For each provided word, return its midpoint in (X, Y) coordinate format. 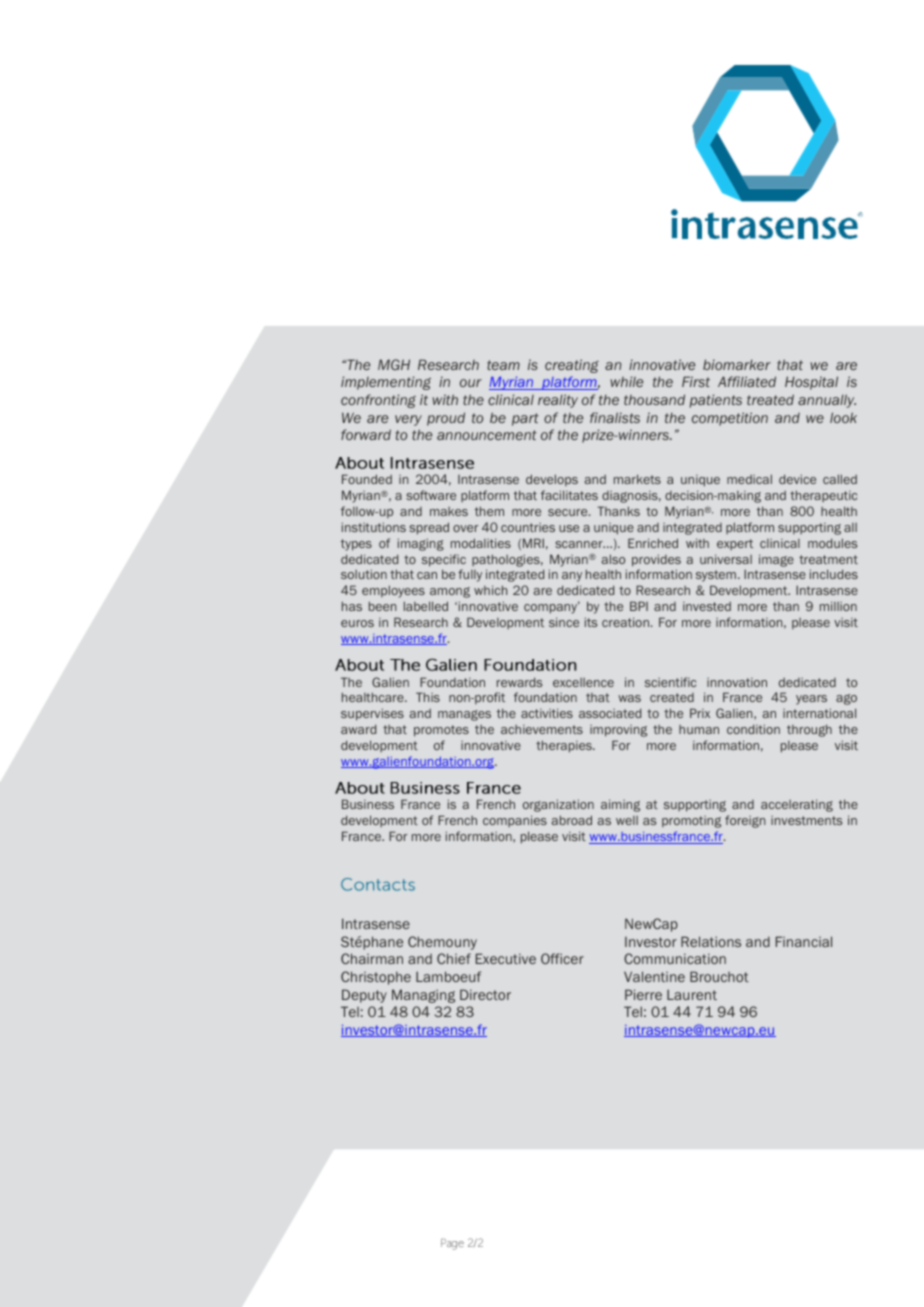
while (627, 381)
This (428, 697)
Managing (423, 996)
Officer (562, 958)
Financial (804, 941)
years (811, 700)
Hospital (811, 383)
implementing (386, 383)
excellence (583, 682)
